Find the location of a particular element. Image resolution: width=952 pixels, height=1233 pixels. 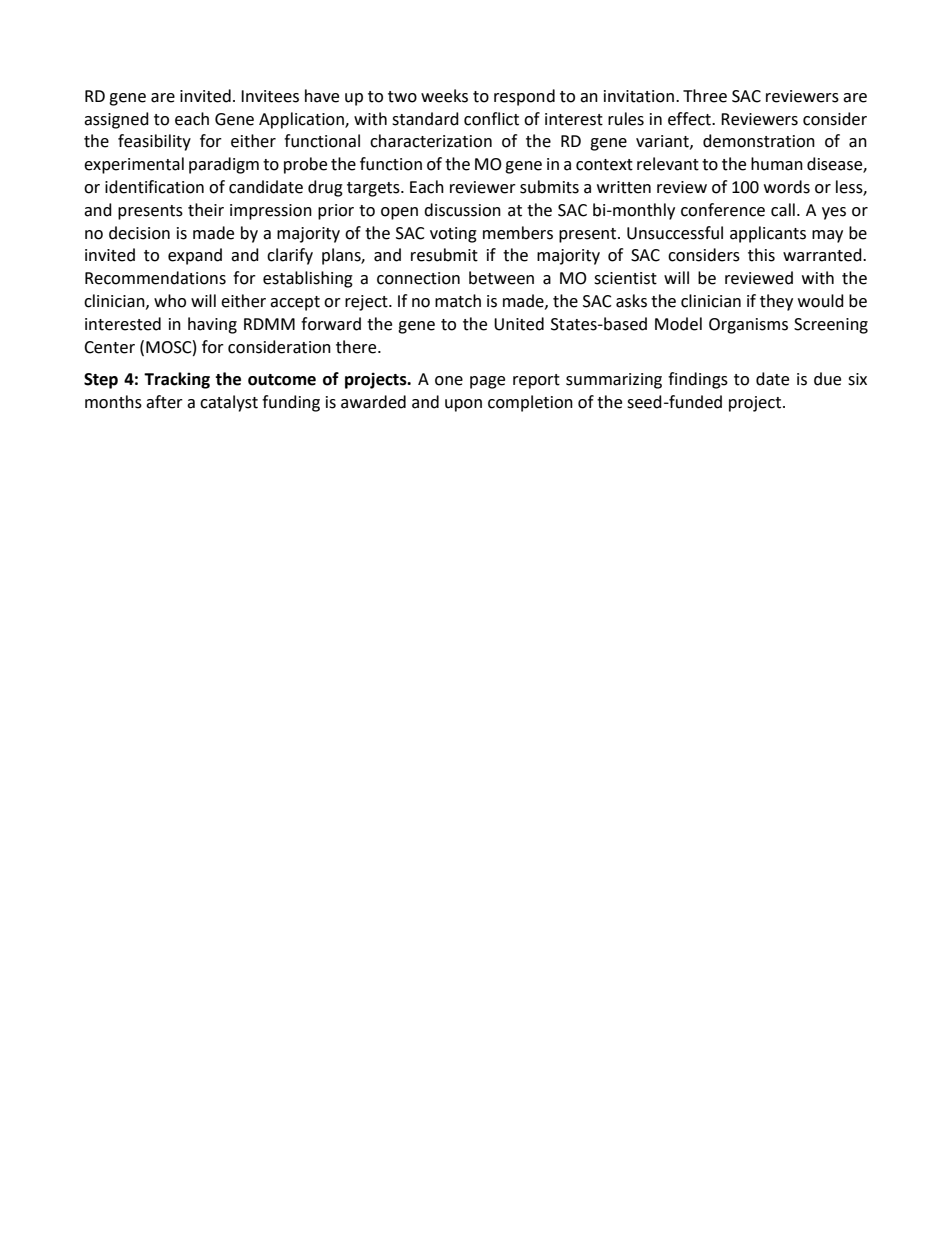

after is located at coordinates (164, 402).
